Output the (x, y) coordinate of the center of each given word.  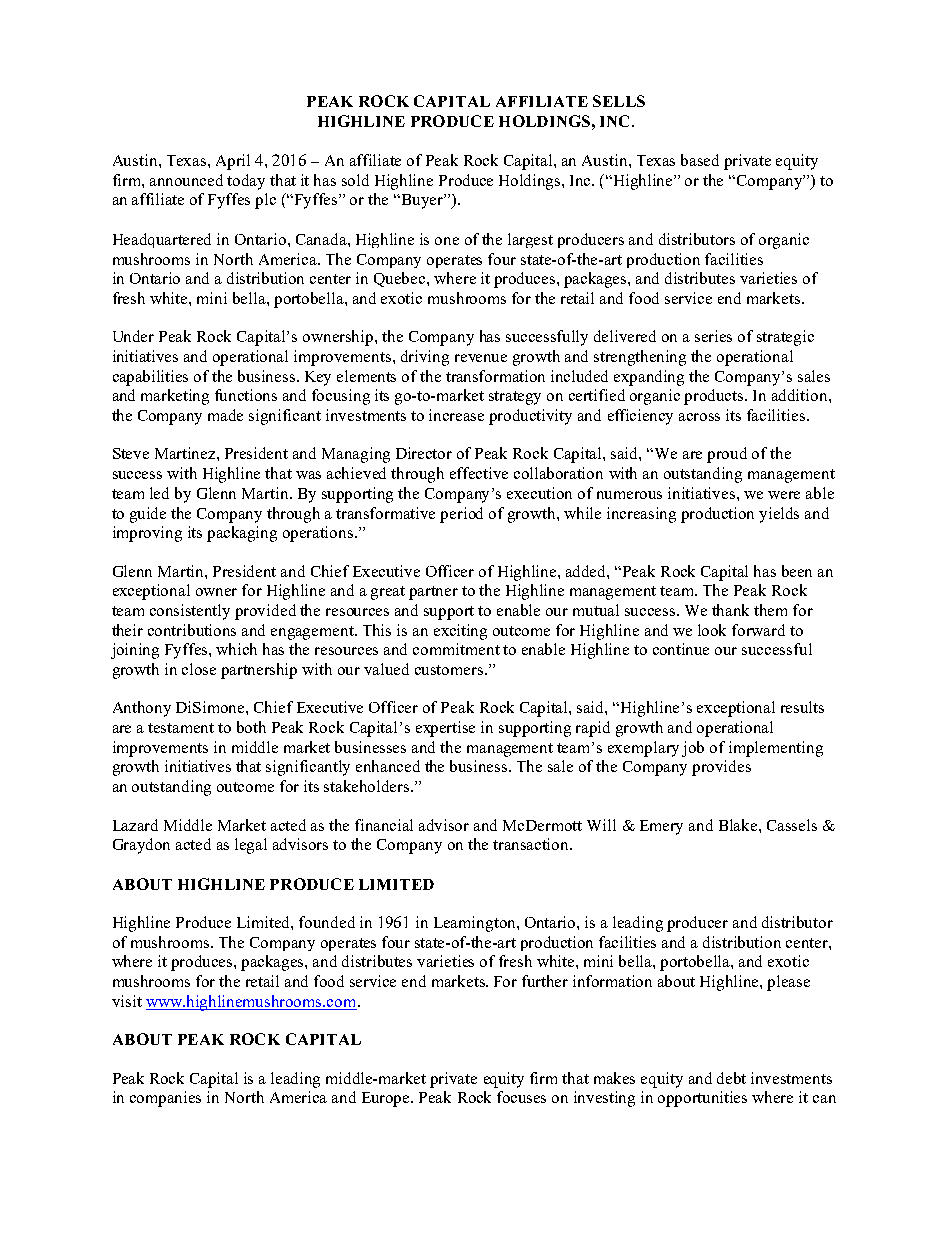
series (713, 336)
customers (450, 670)
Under (133, 336)
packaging (242, 534)
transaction (532, 844)
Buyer (424, 201)
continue (681, 649)
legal (251, 846)
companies (165, 1099)
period (461, 515)
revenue (481, 358)
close (199, 669)
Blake (739, 825)
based (700, 160)
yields (779, 515)
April (233, 162)
